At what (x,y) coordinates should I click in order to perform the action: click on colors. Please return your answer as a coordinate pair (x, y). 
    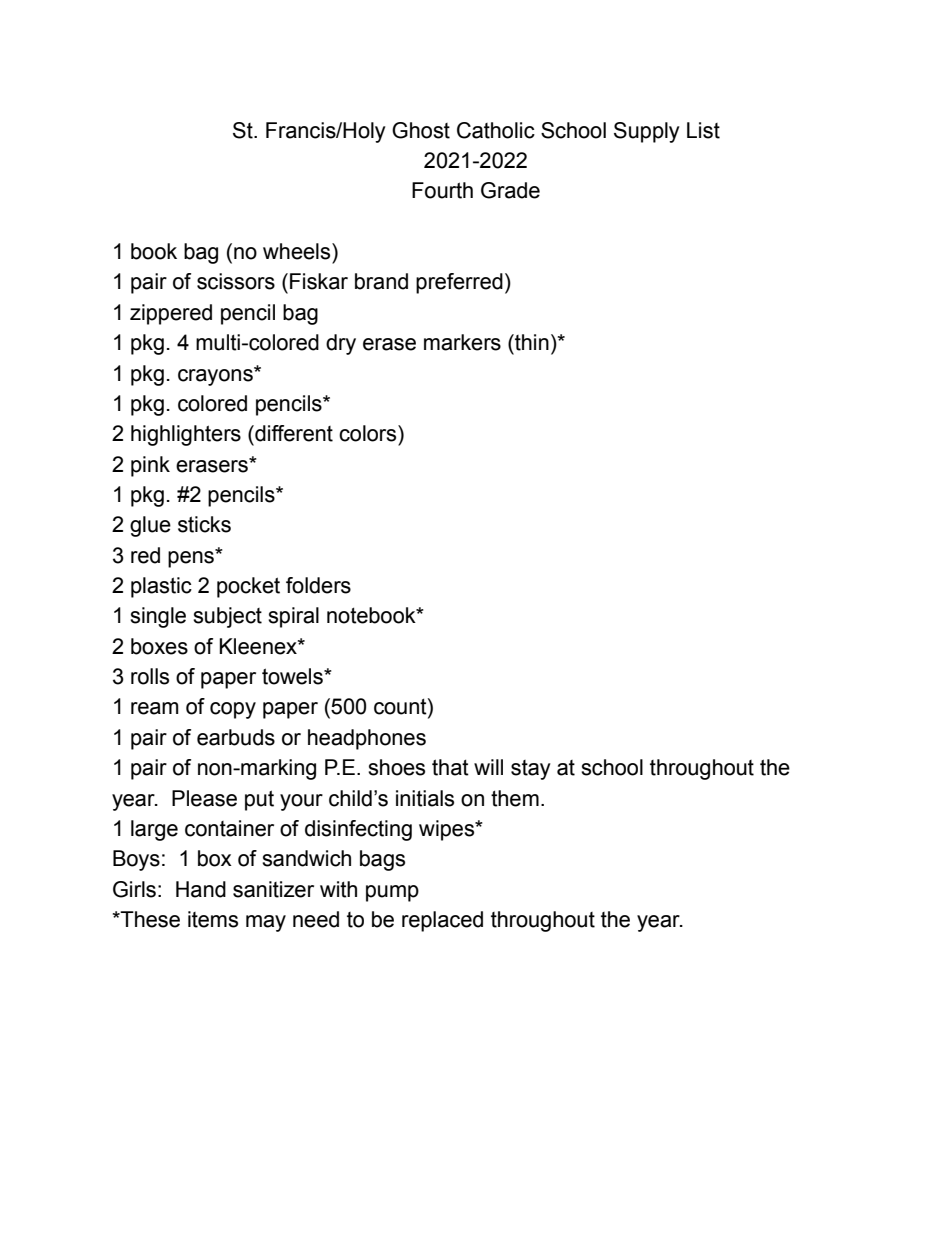
    Looking at the image, I should click on (369, 433).
